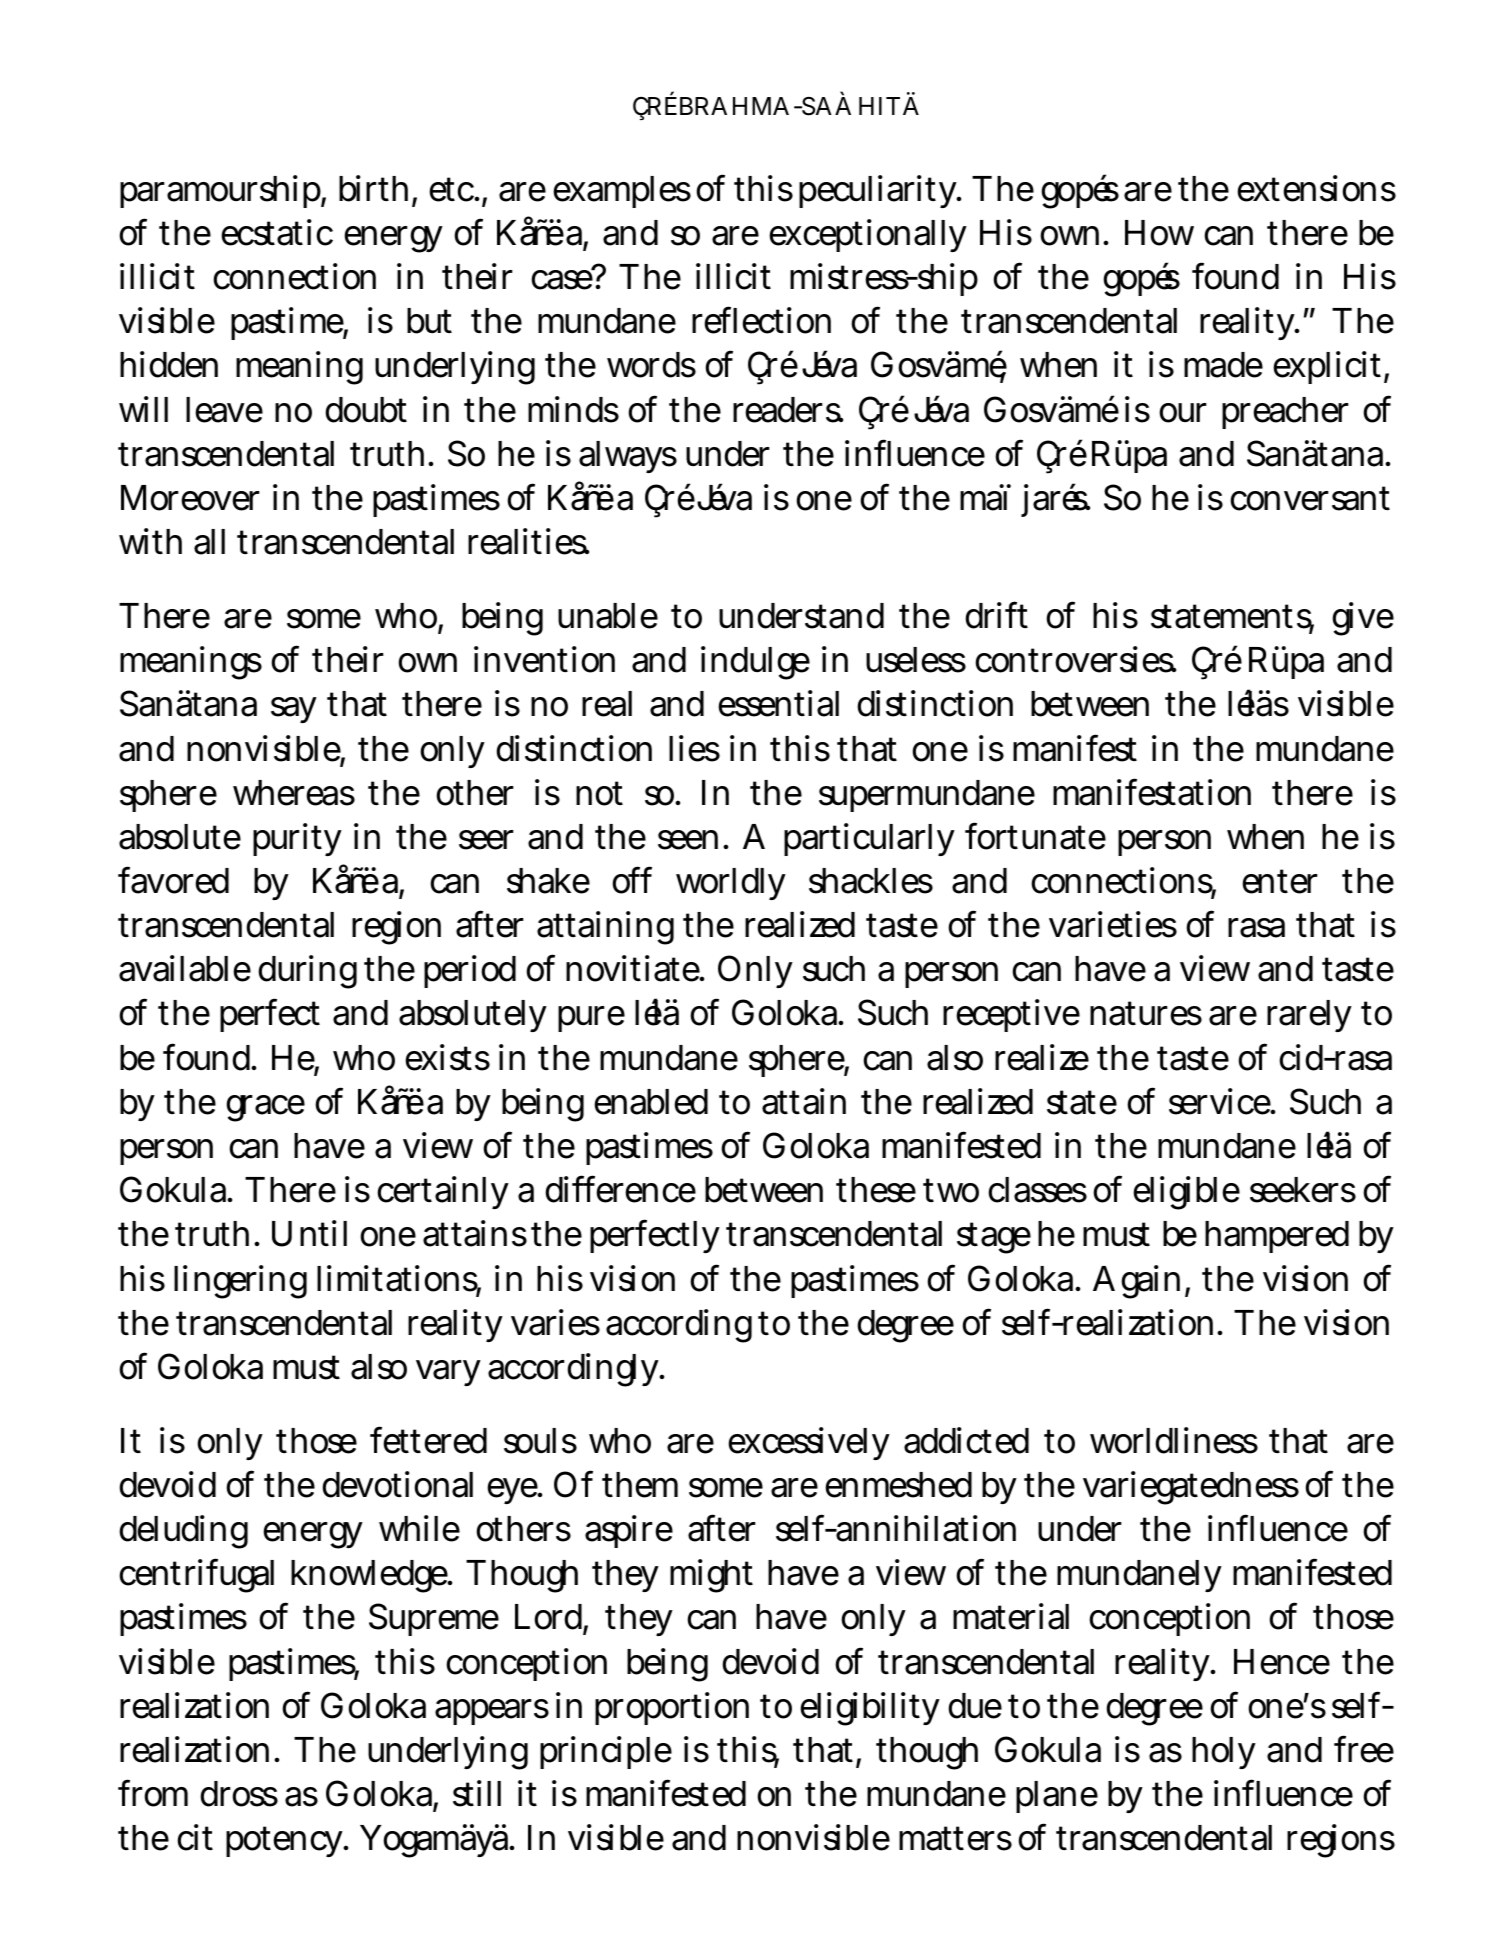 This screenshot has height=1954, width=1510. What do you see at coordinates (1363, 619) in the screenshot?
I see `give` at bounding box center [1363, 619].
